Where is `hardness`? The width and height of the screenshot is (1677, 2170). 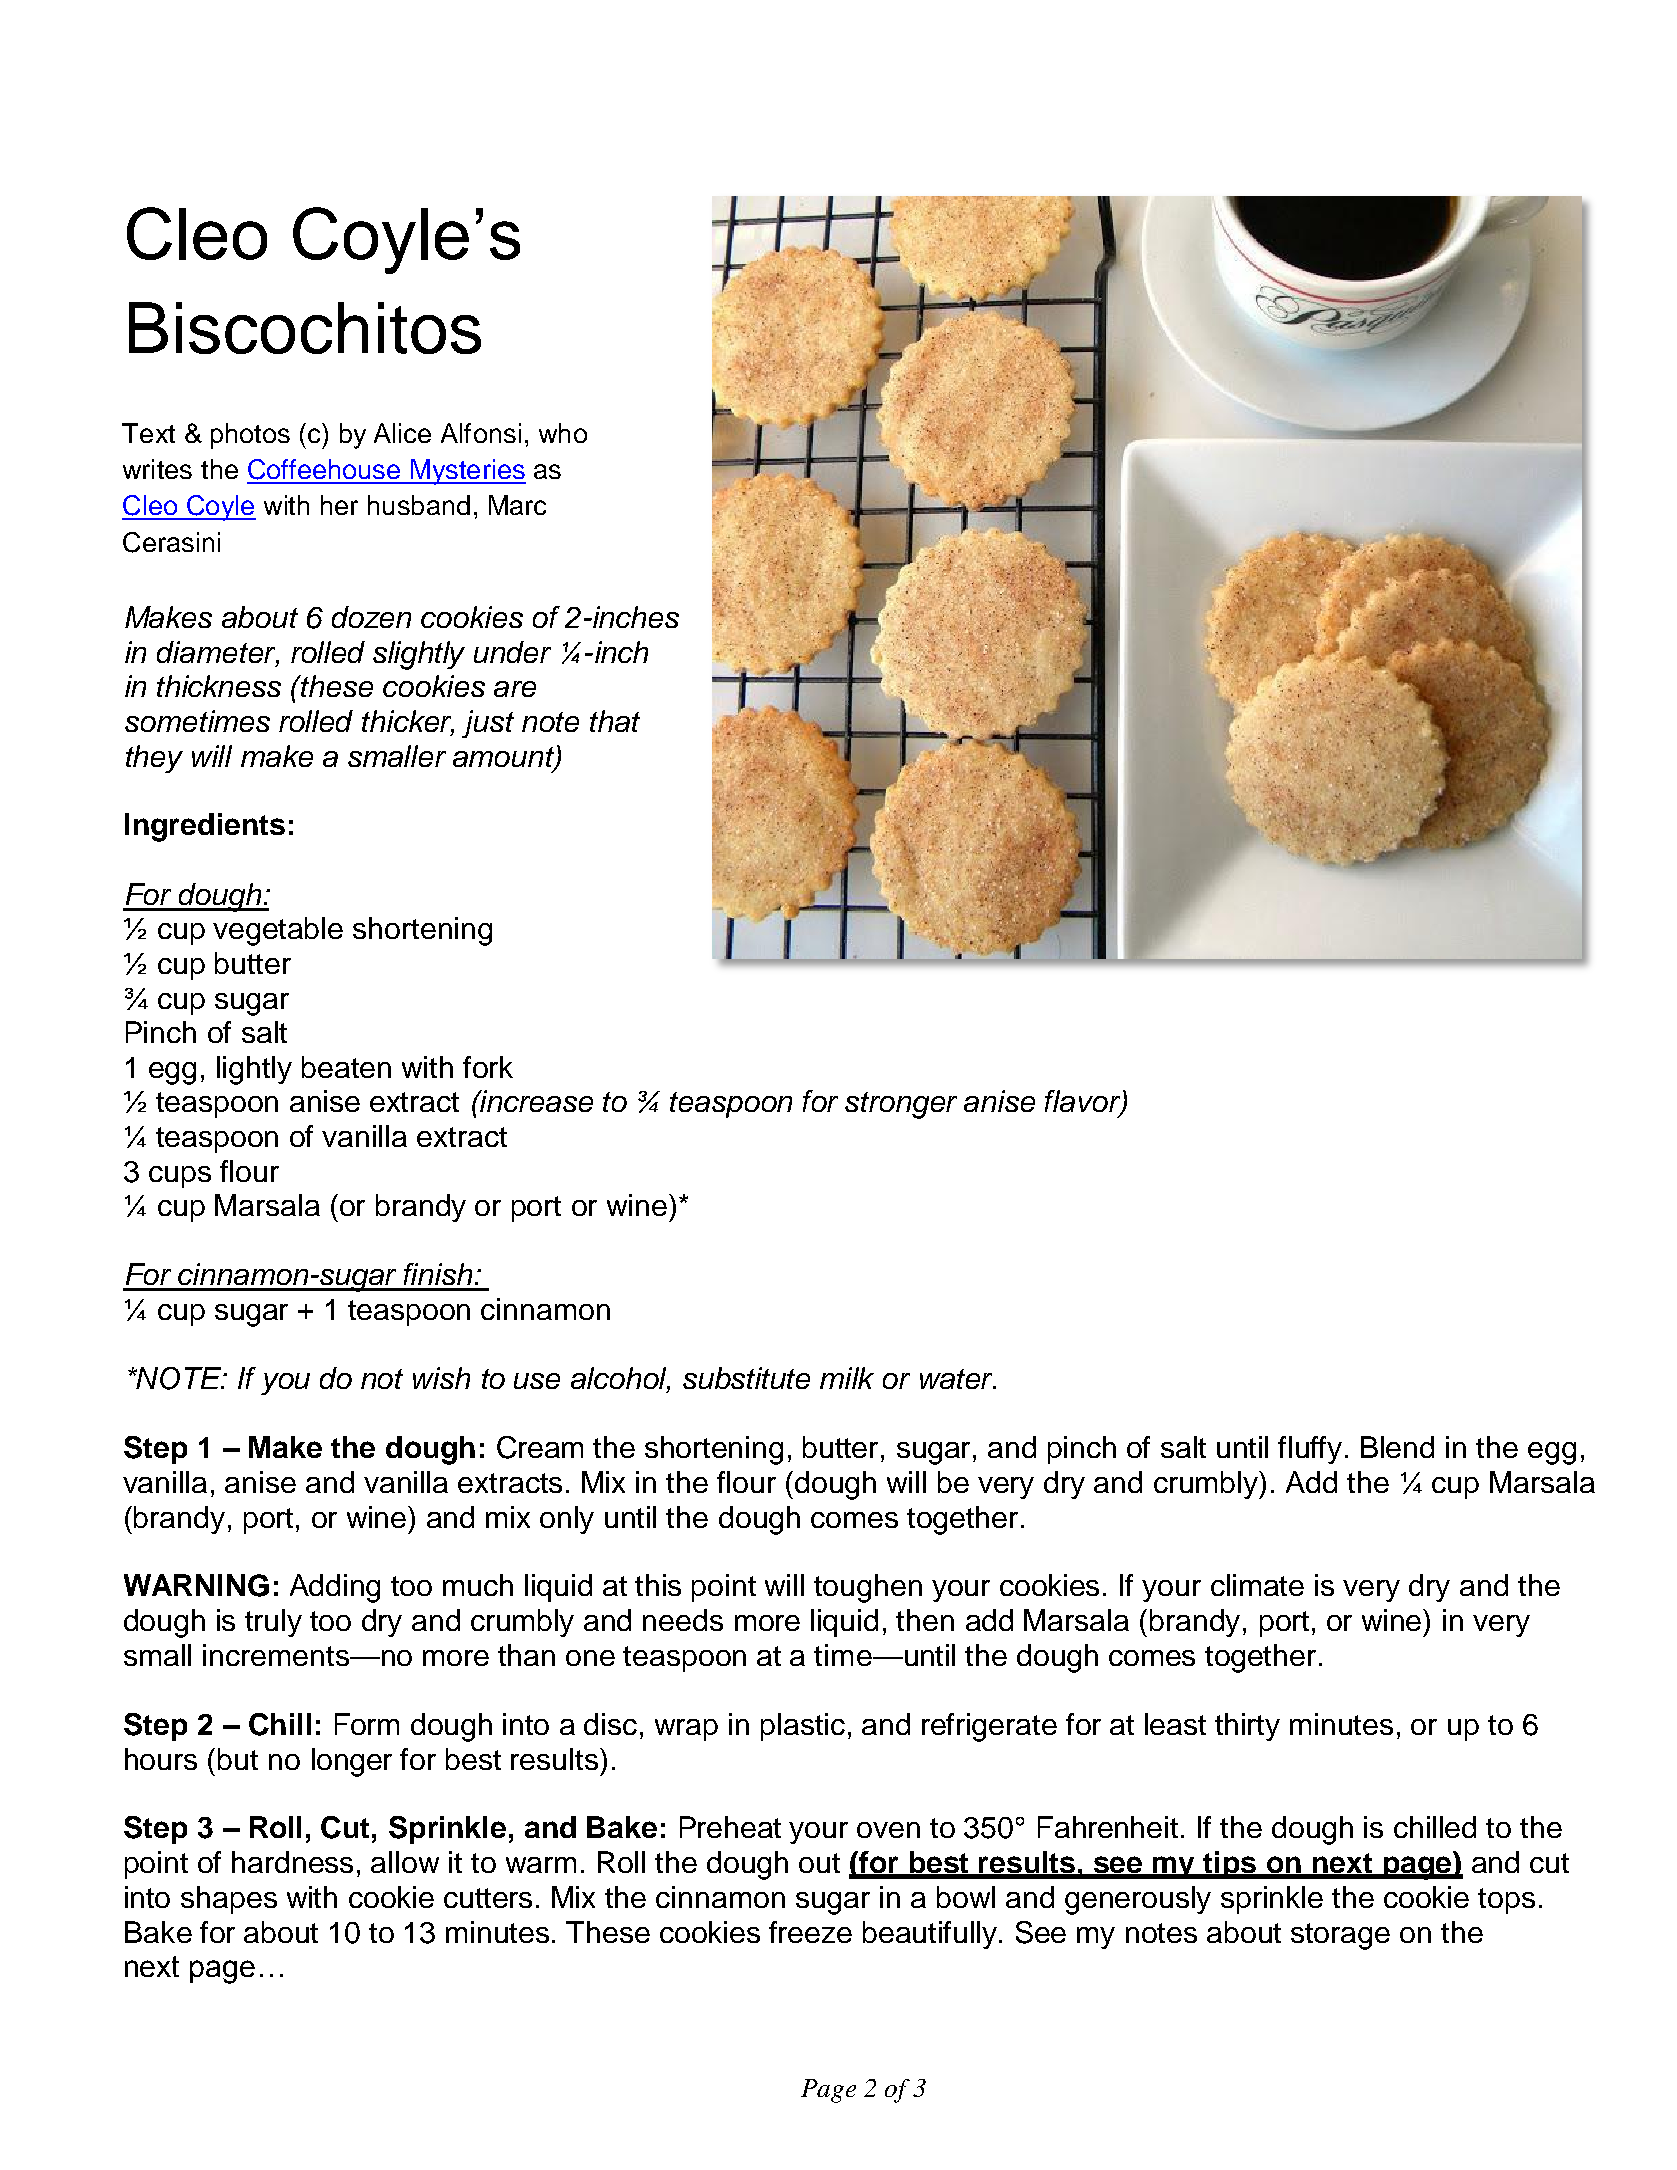 hardness is located at coordinates (292, 1862).
